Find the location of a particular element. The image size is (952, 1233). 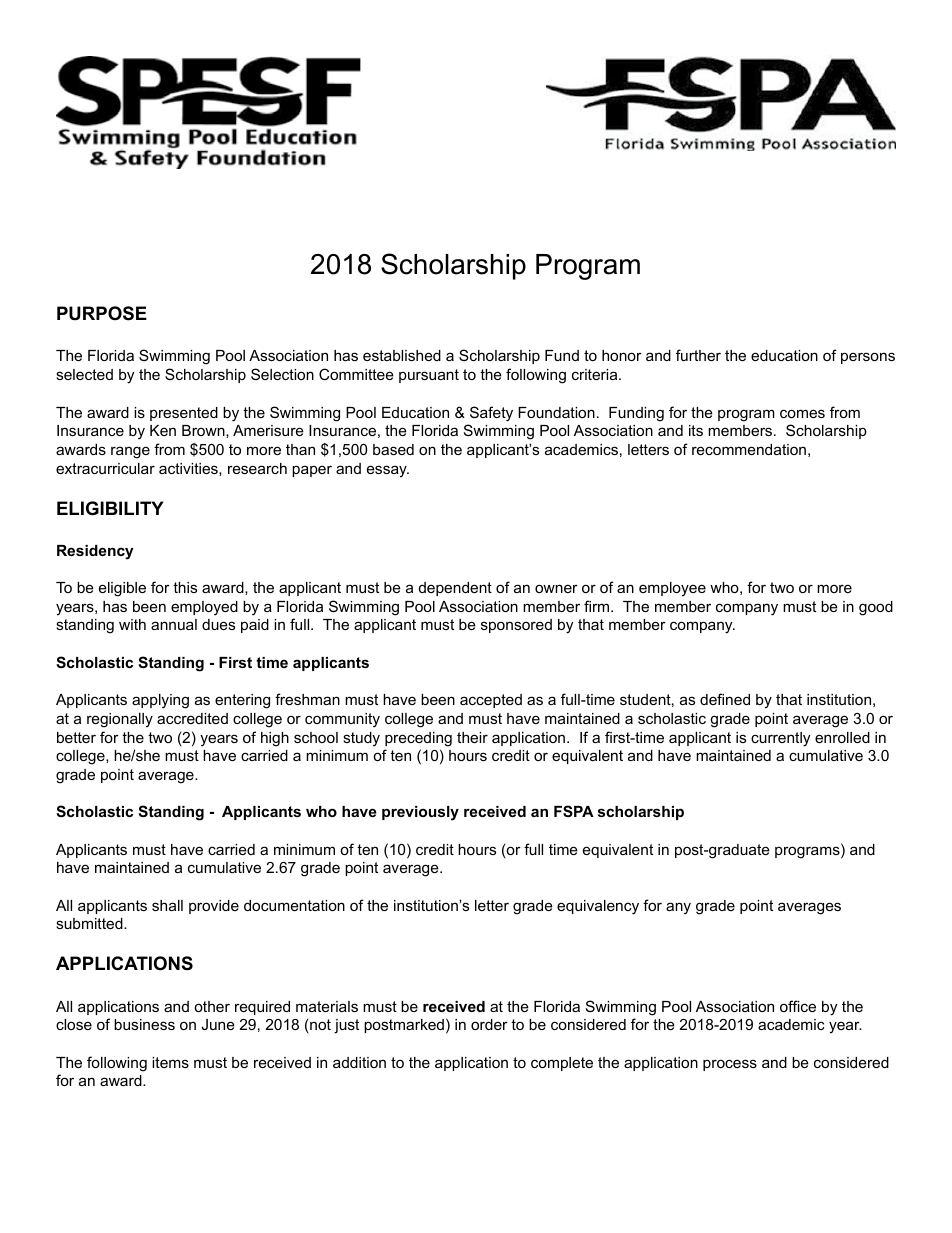

ELIGIBILITY is located at coordinates (110, 508).
